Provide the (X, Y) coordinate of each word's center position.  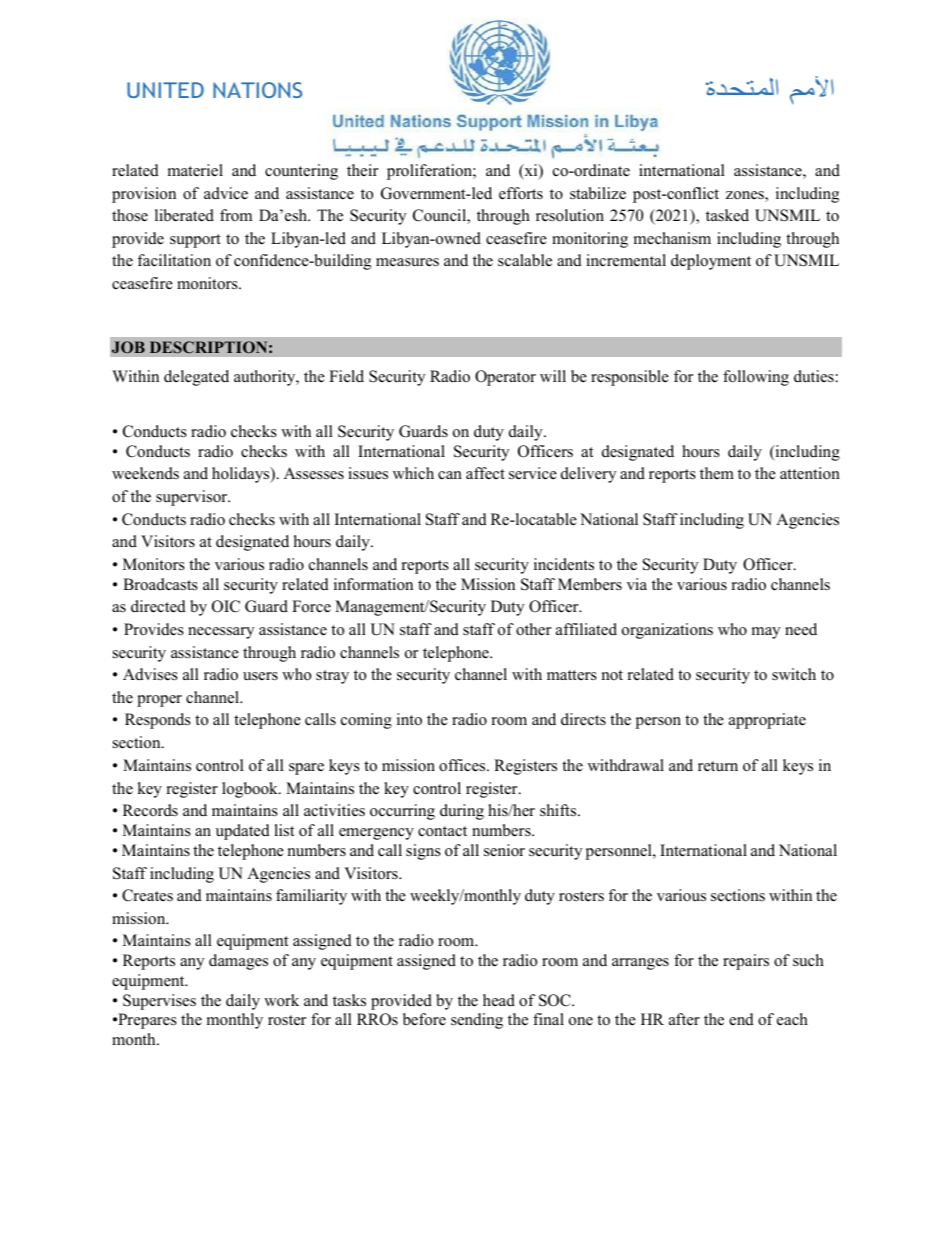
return (718, 766)
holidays (242, 475)
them (717, 473)
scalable (525, 260)
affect (485, 473)
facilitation (174, 260)
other (533, 629)
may (766, 633)
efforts (521, 193)
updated (243, 832)
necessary (221, 633)
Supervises (159, 1002)
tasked (727, 215)
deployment (711, 262)
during (462, 812)
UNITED (165, 90)
